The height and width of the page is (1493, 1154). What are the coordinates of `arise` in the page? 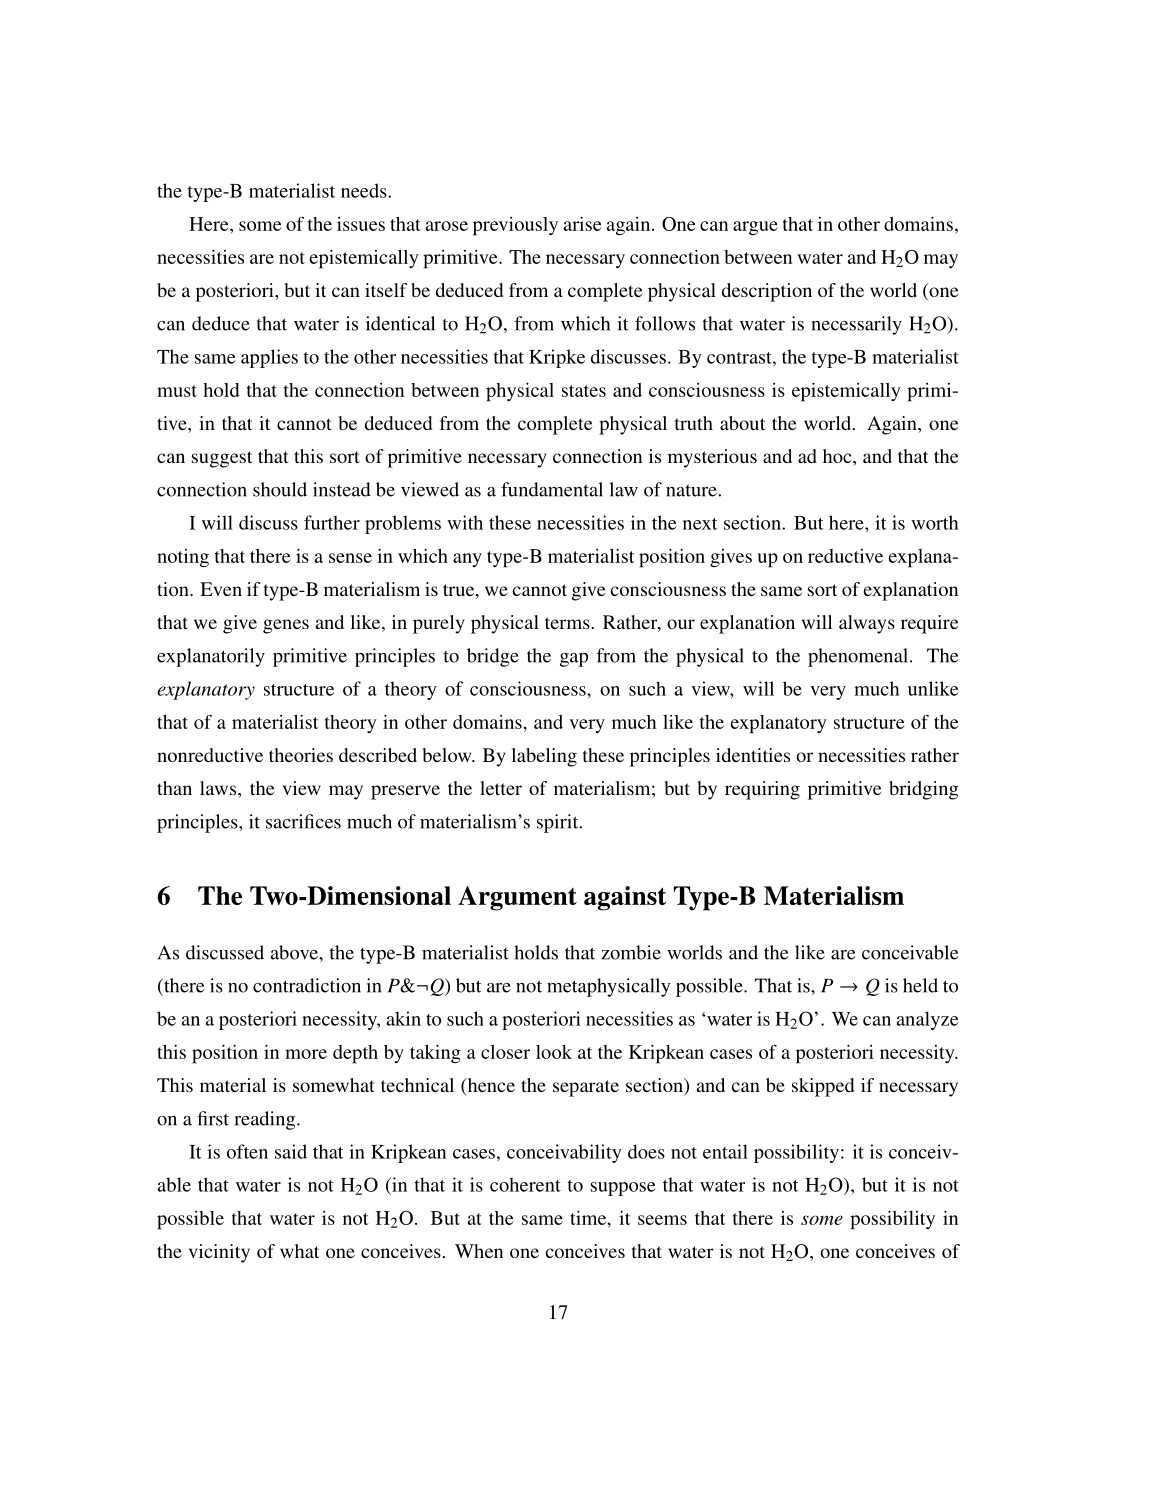 It's located at (583, 224).
